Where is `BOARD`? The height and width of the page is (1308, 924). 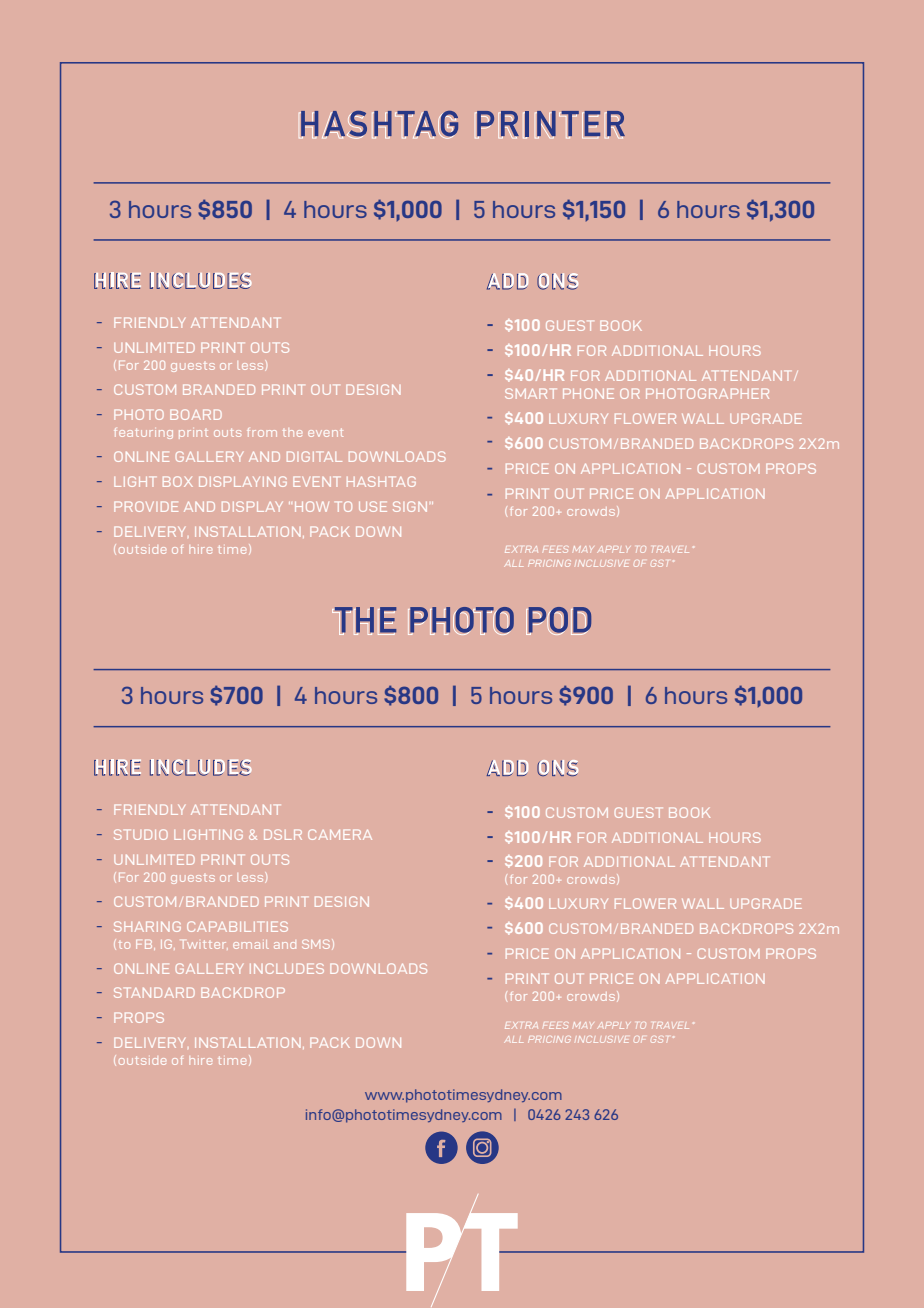
BOARD is located at coordinates (196, 414).
